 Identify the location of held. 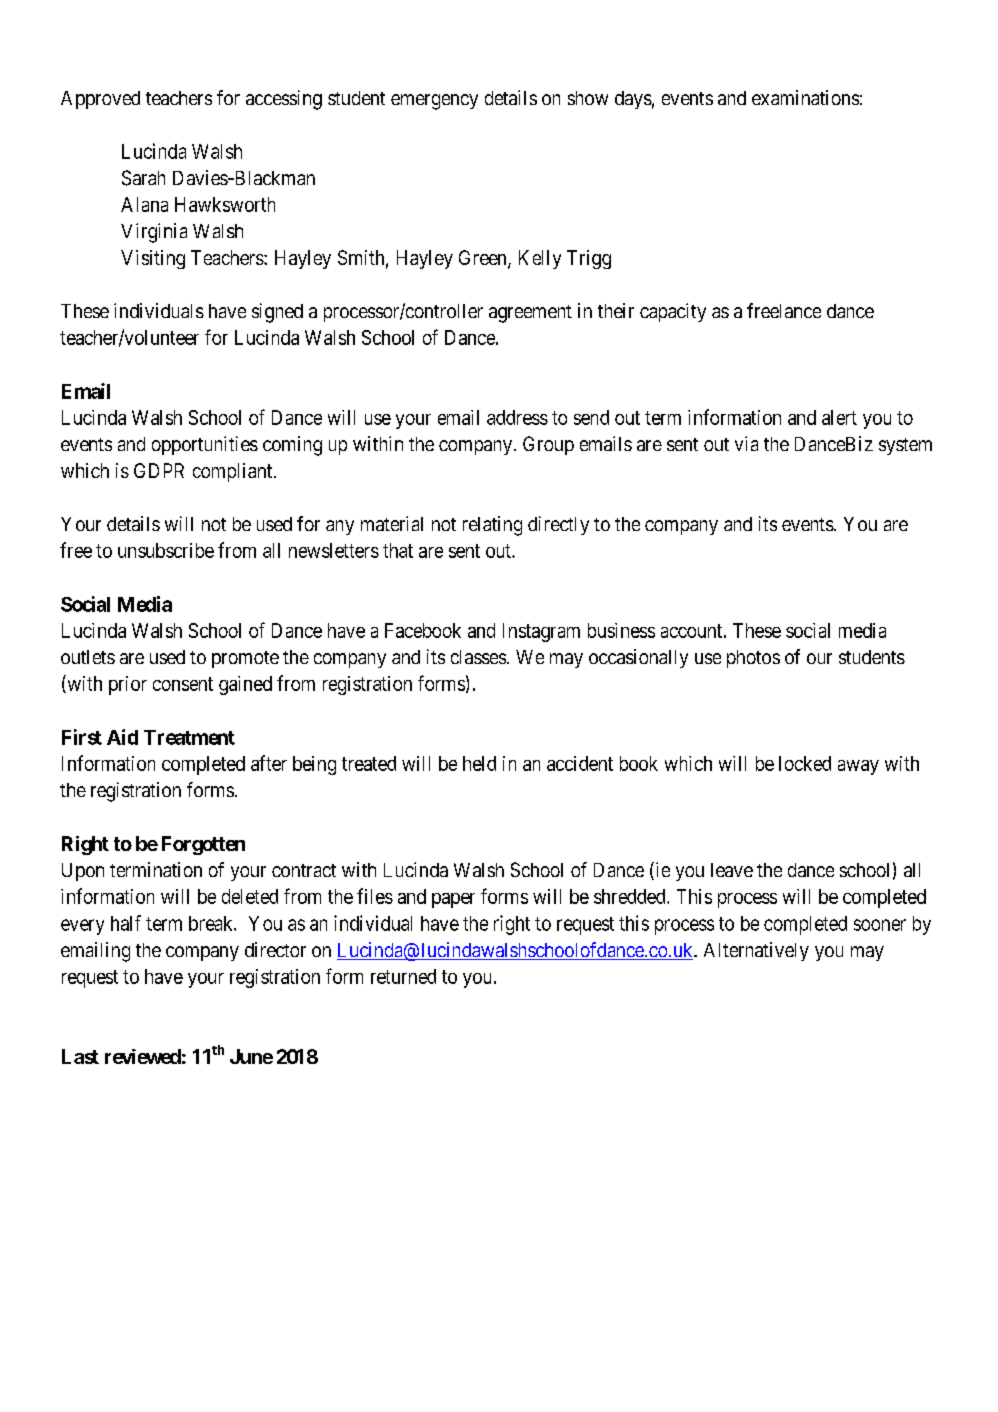
(479, 763).
